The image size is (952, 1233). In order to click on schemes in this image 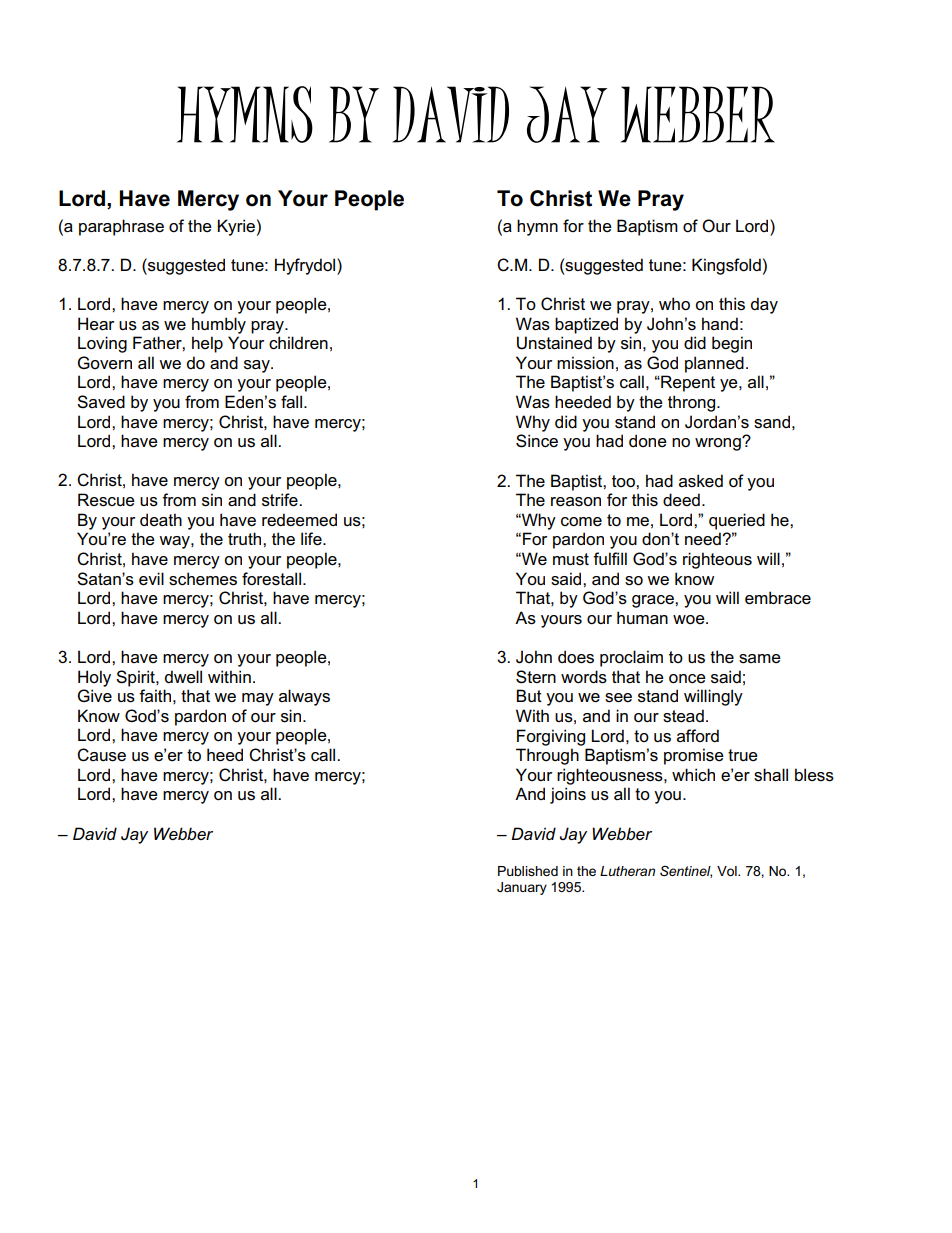, I will do `click(203, 579)`.
